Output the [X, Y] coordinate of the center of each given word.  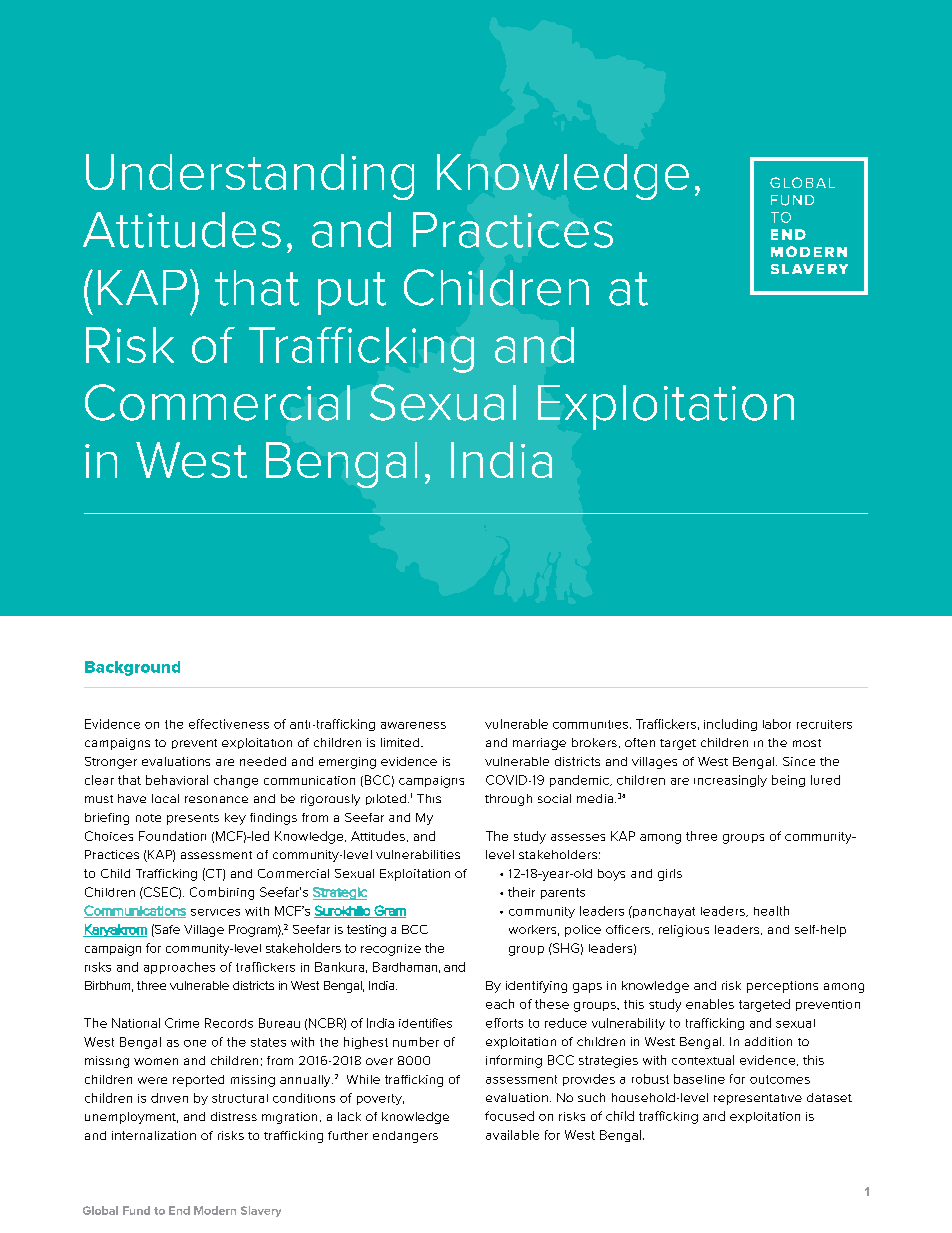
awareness [413, 725]
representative [758, 1099]
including [730, 725]
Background [132, 668]
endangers [405, 1137]
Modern [215, 1210]
